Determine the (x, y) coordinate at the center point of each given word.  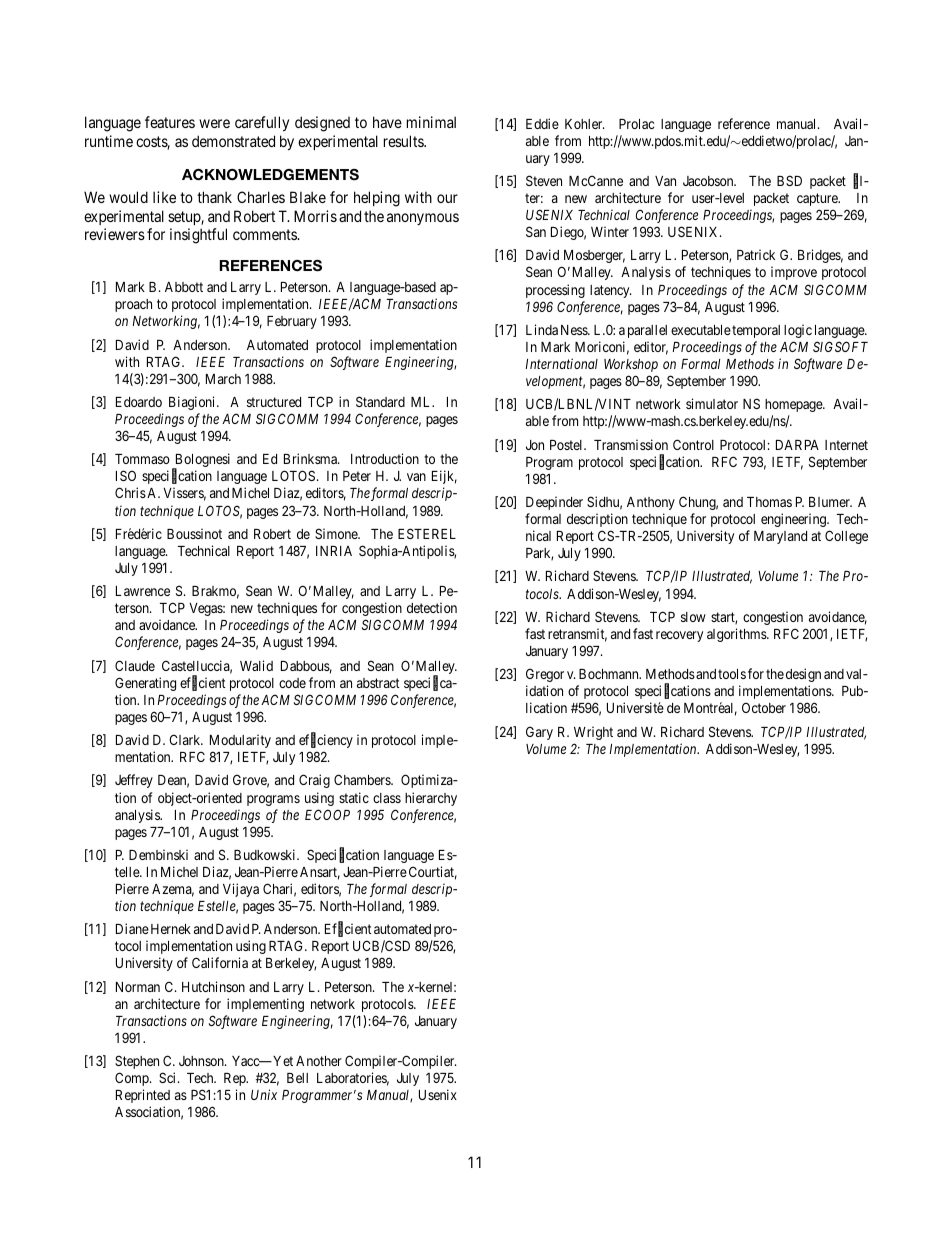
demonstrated (233, 141)
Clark (186, 739)
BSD (789, 180)
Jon (535, 445)
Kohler (585, 124)
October (764, 708)
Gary (539, 733)
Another (319, 1061)
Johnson (202, 1061)
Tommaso (142, 459)
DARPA (797, 445)
